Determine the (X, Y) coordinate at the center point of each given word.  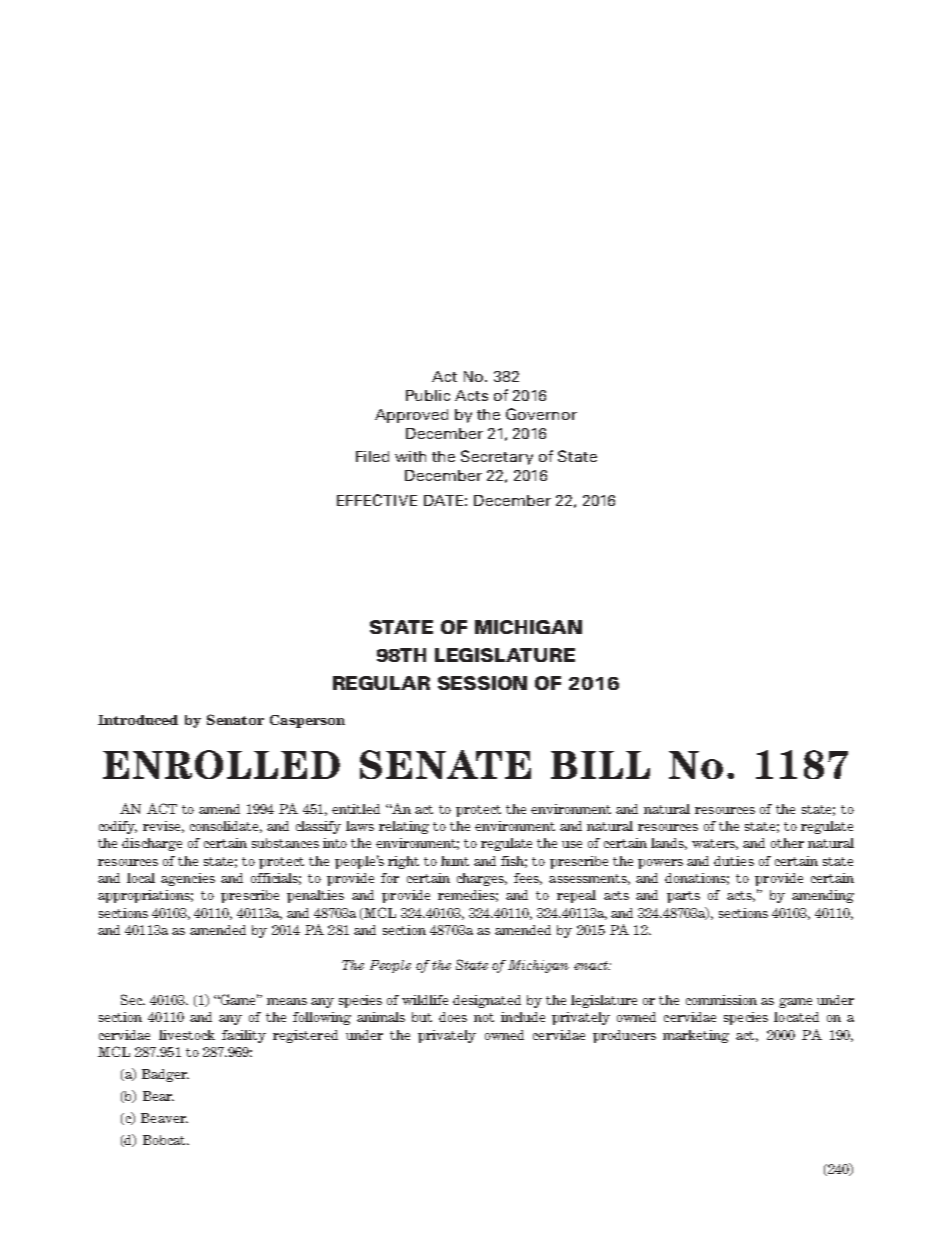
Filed (372, 456)
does (453, 1017)
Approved (411, 416)
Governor (541, 414)
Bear (158, 1096)
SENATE (445, 764)
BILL (600, 765)
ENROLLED (221, 764)
